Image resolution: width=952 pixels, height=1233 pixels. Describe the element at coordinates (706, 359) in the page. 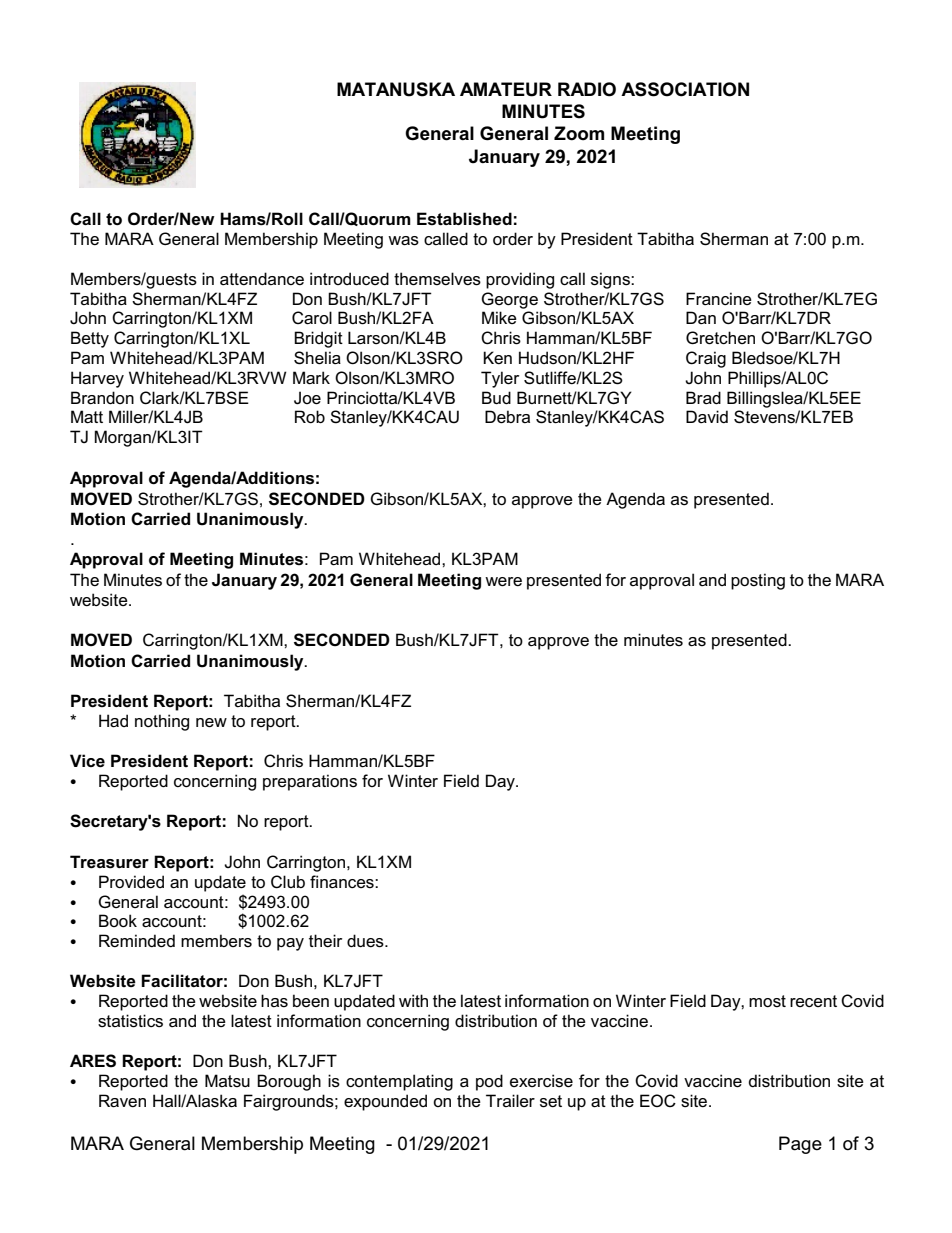

I see `Craig` at that location.
